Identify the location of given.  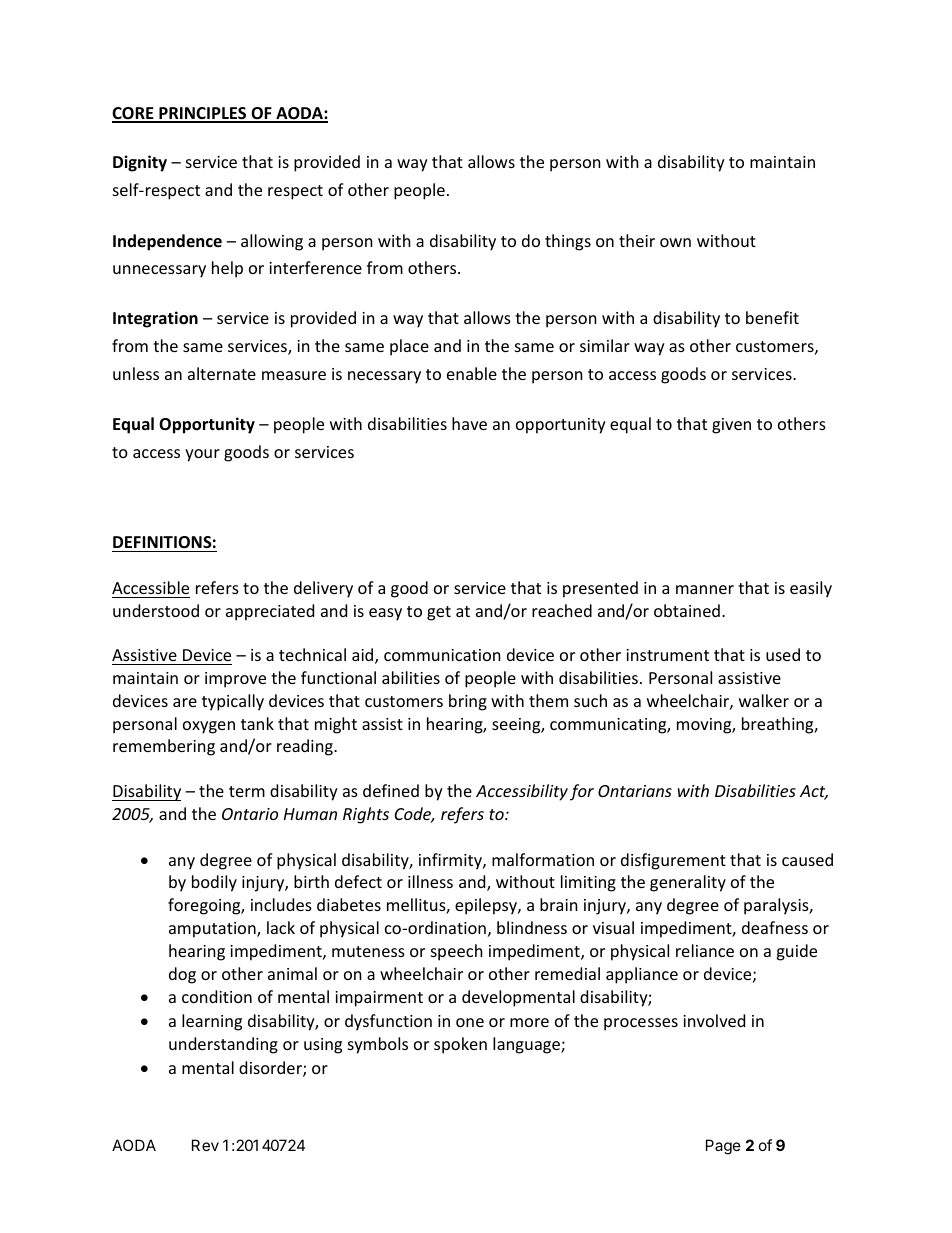
(731, 426).
